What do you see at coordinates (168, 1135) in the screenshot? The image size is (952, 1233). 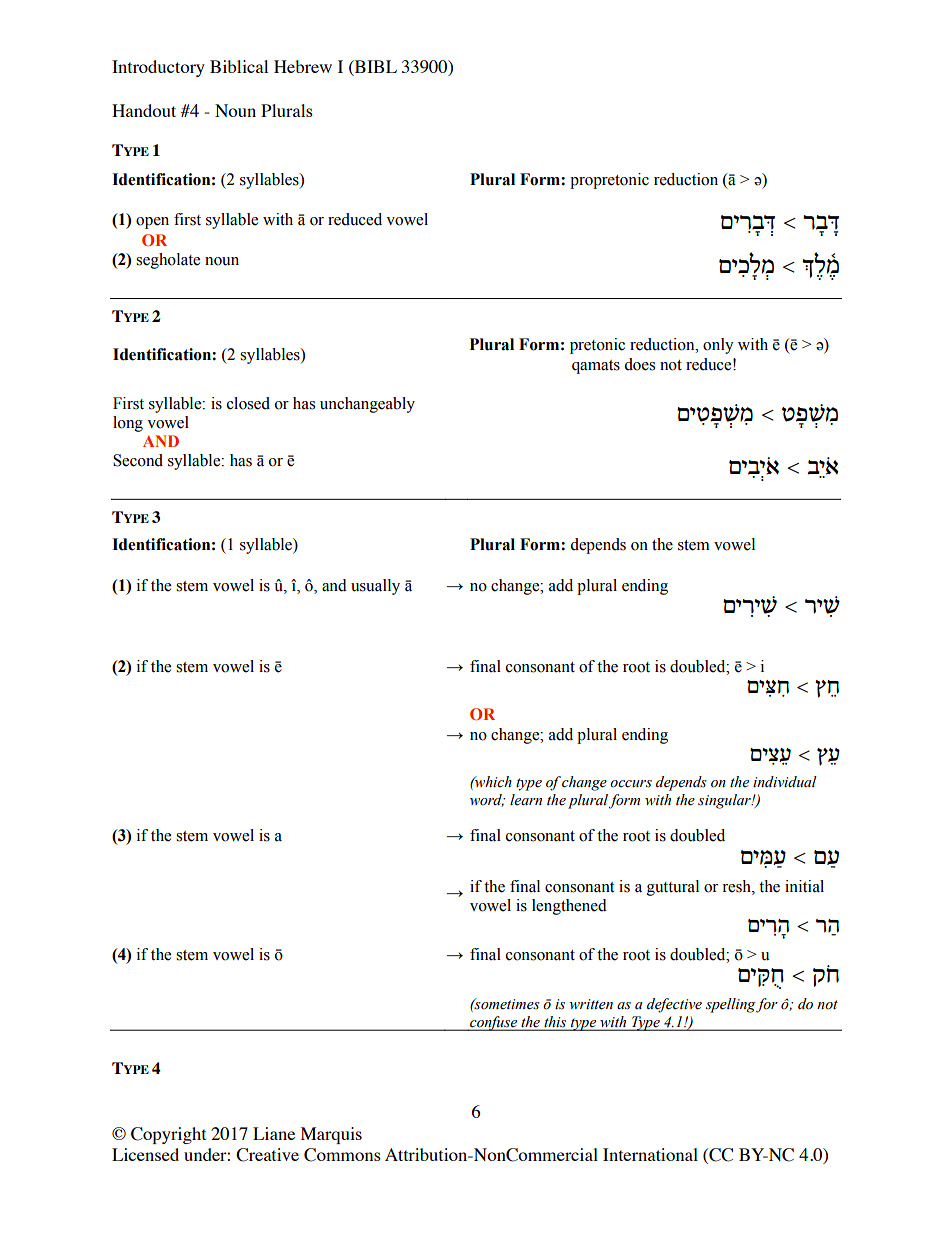 I see `Copyright` at bounding box center [168, 1135].
